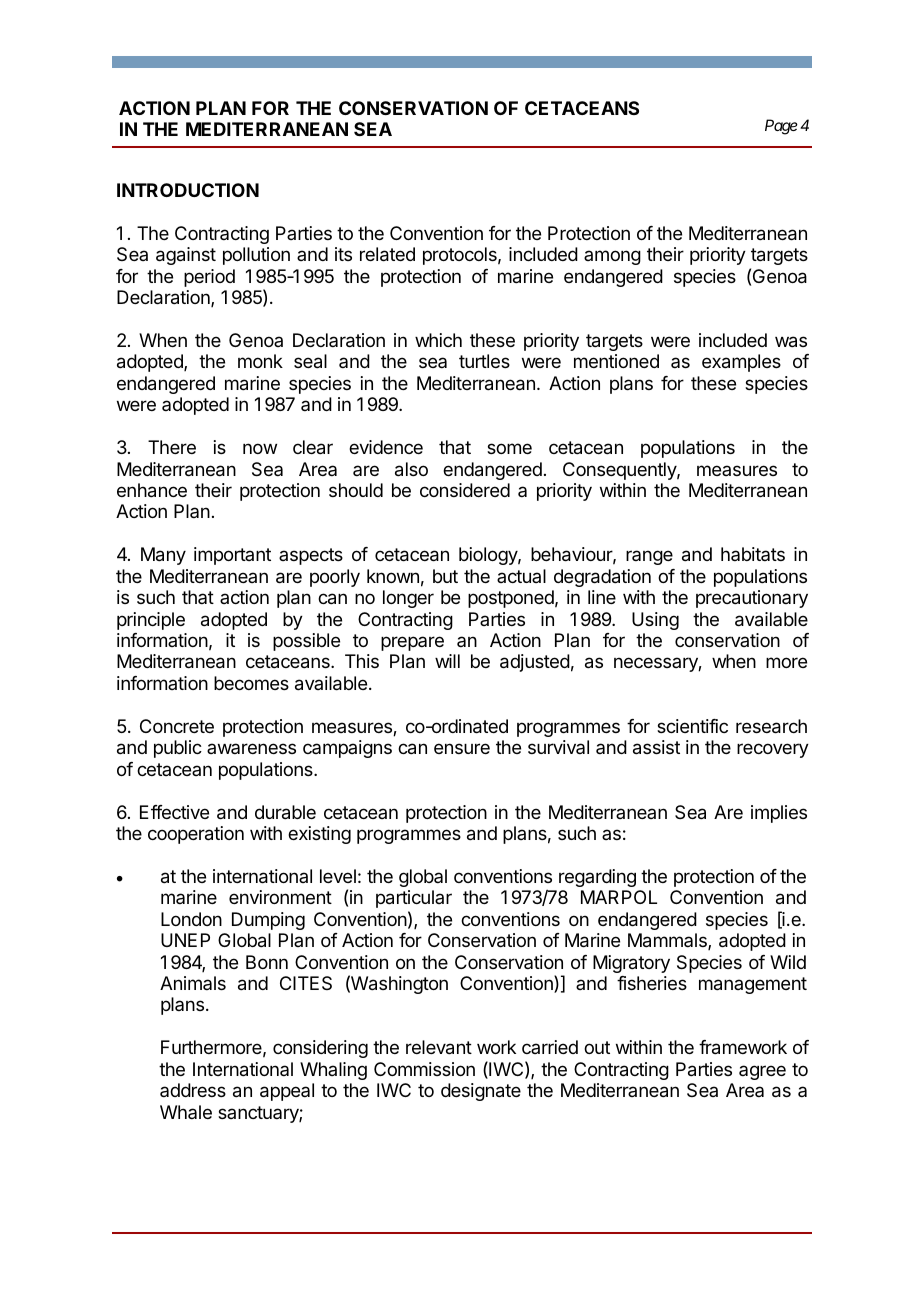 This screenshot has width=924, height=1308. What do you see at coordinates (741, 363) in the screenshot?
I see `examples` at bounding box center [741, 363].
